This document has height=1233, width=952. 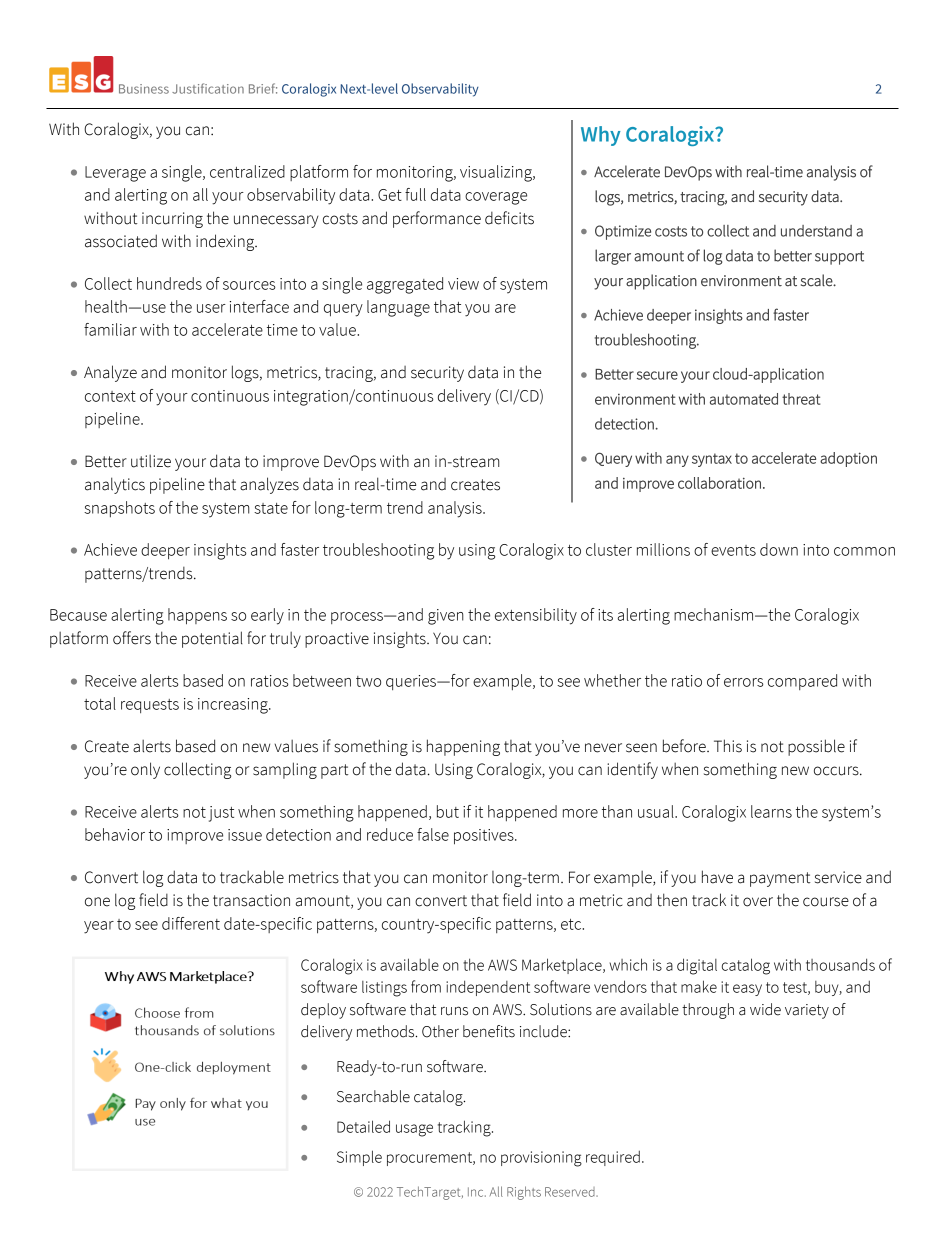 I want to click on learns, so click(x=771, y=811).
